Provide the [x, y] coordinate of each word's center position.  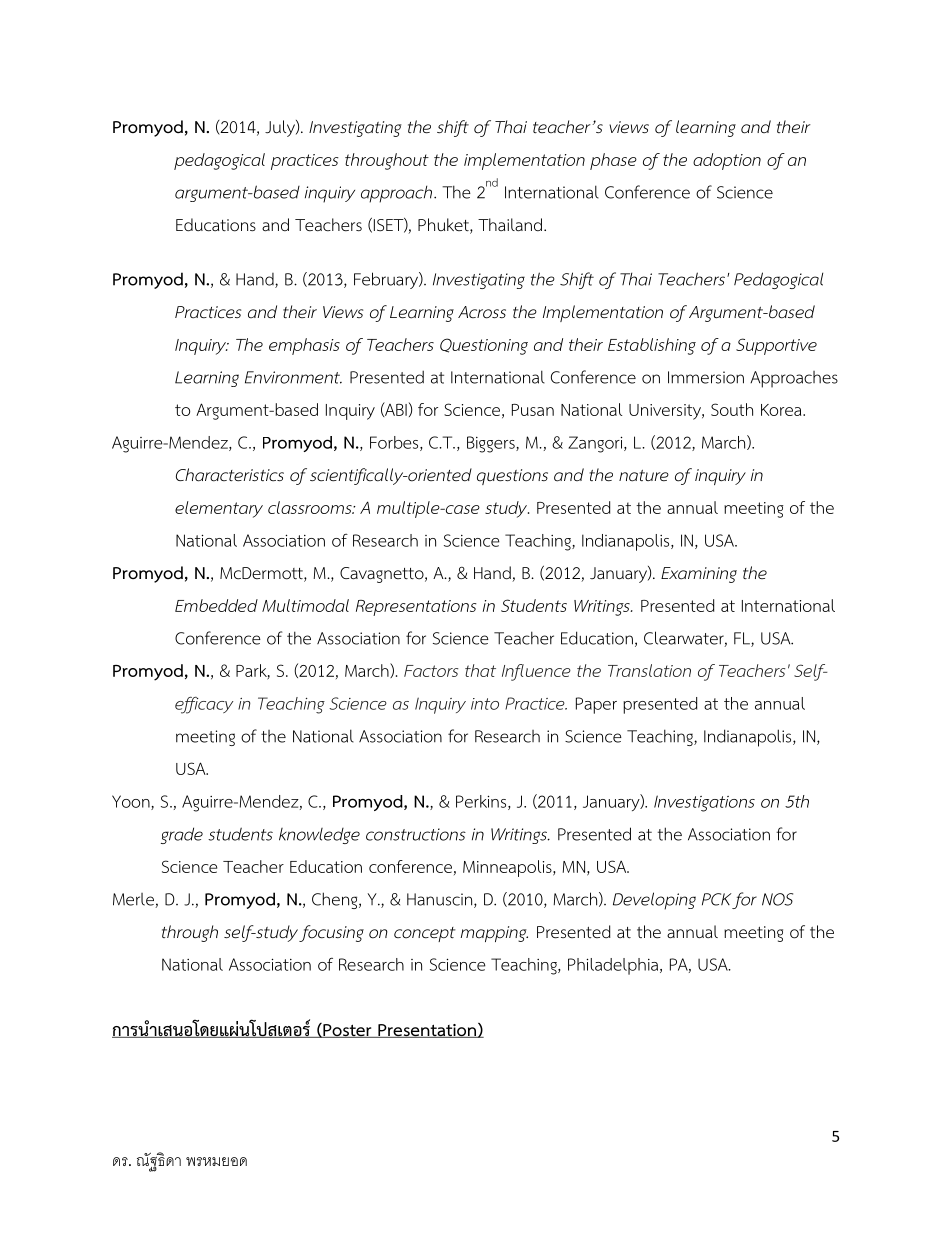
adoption [727, 161]
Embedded [216, 605]
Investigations [704, 803]
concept [425, 934]
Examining [699, 575]
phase [613, 161]
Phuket [444, 226]
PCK [716, 899]
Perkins [482, 802]
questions [512, 477]
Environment [293, 377]
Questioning [484, 346]
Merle [134, 900]
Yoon [132, 802]
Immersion [706, 377]
